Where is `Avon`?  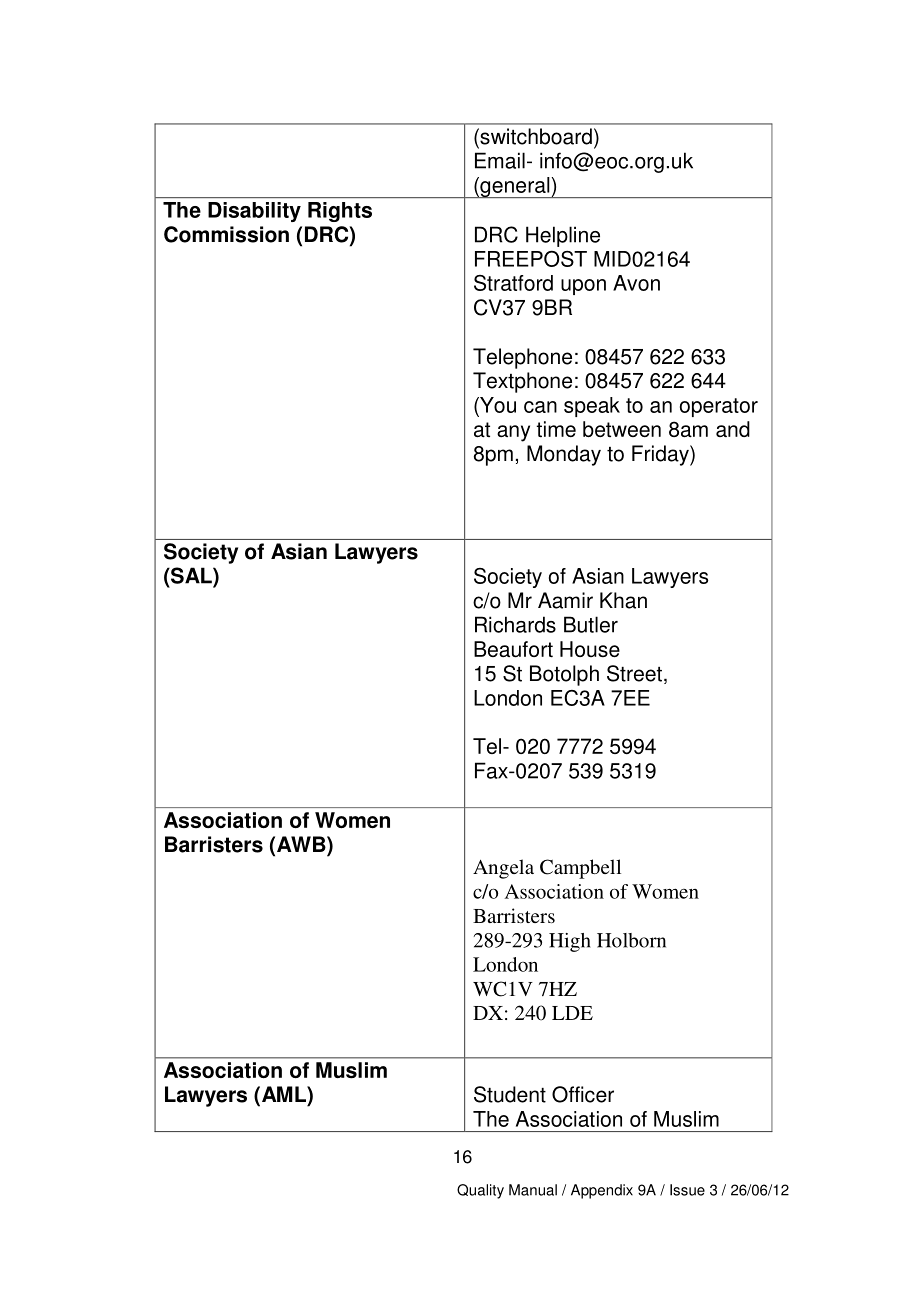 Avon is located at coordinates (636, 283).
